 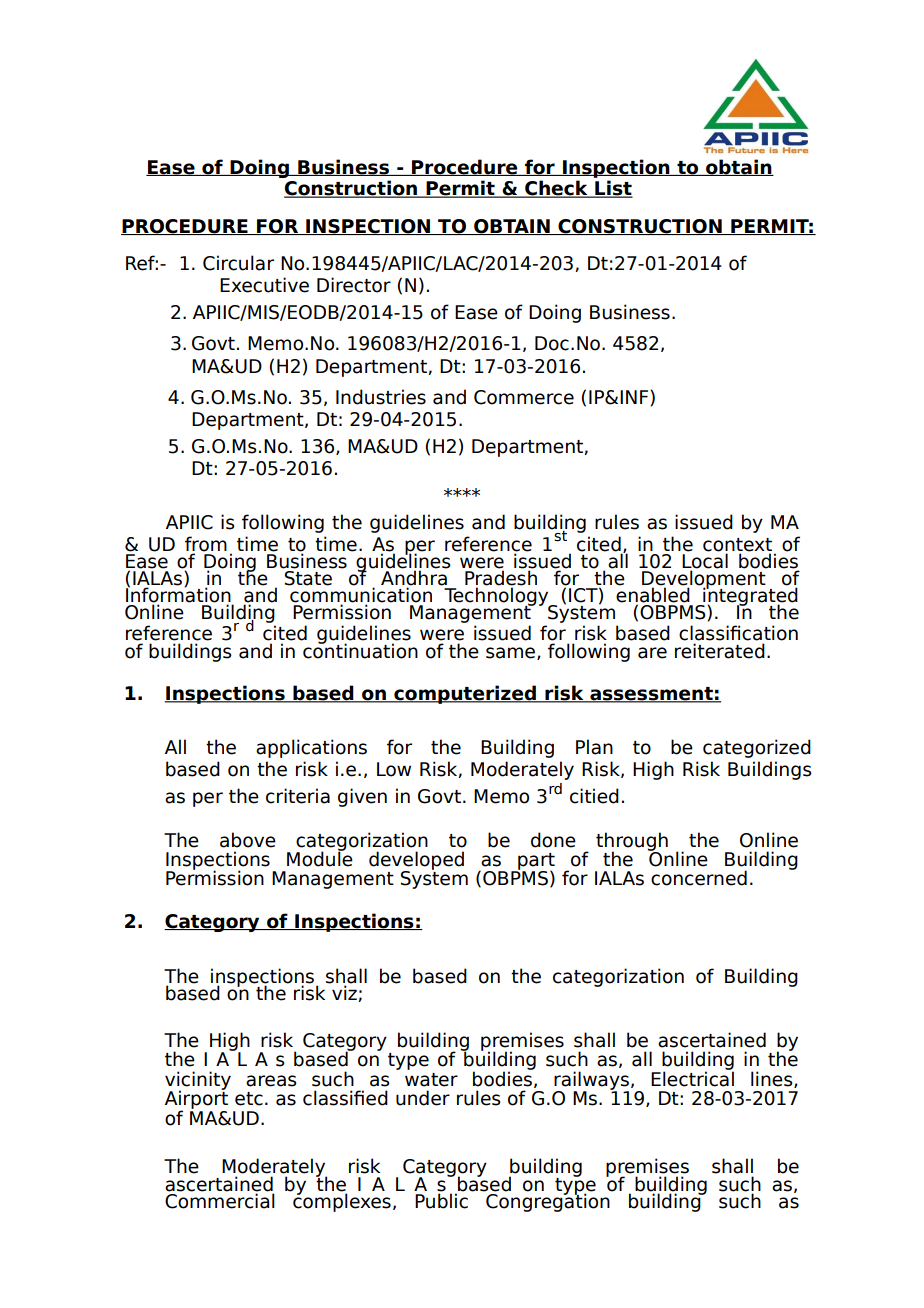 What do you see at coordinates (249, 1099) in the document?
I see `etc` at bounding box center [249, 1099].
